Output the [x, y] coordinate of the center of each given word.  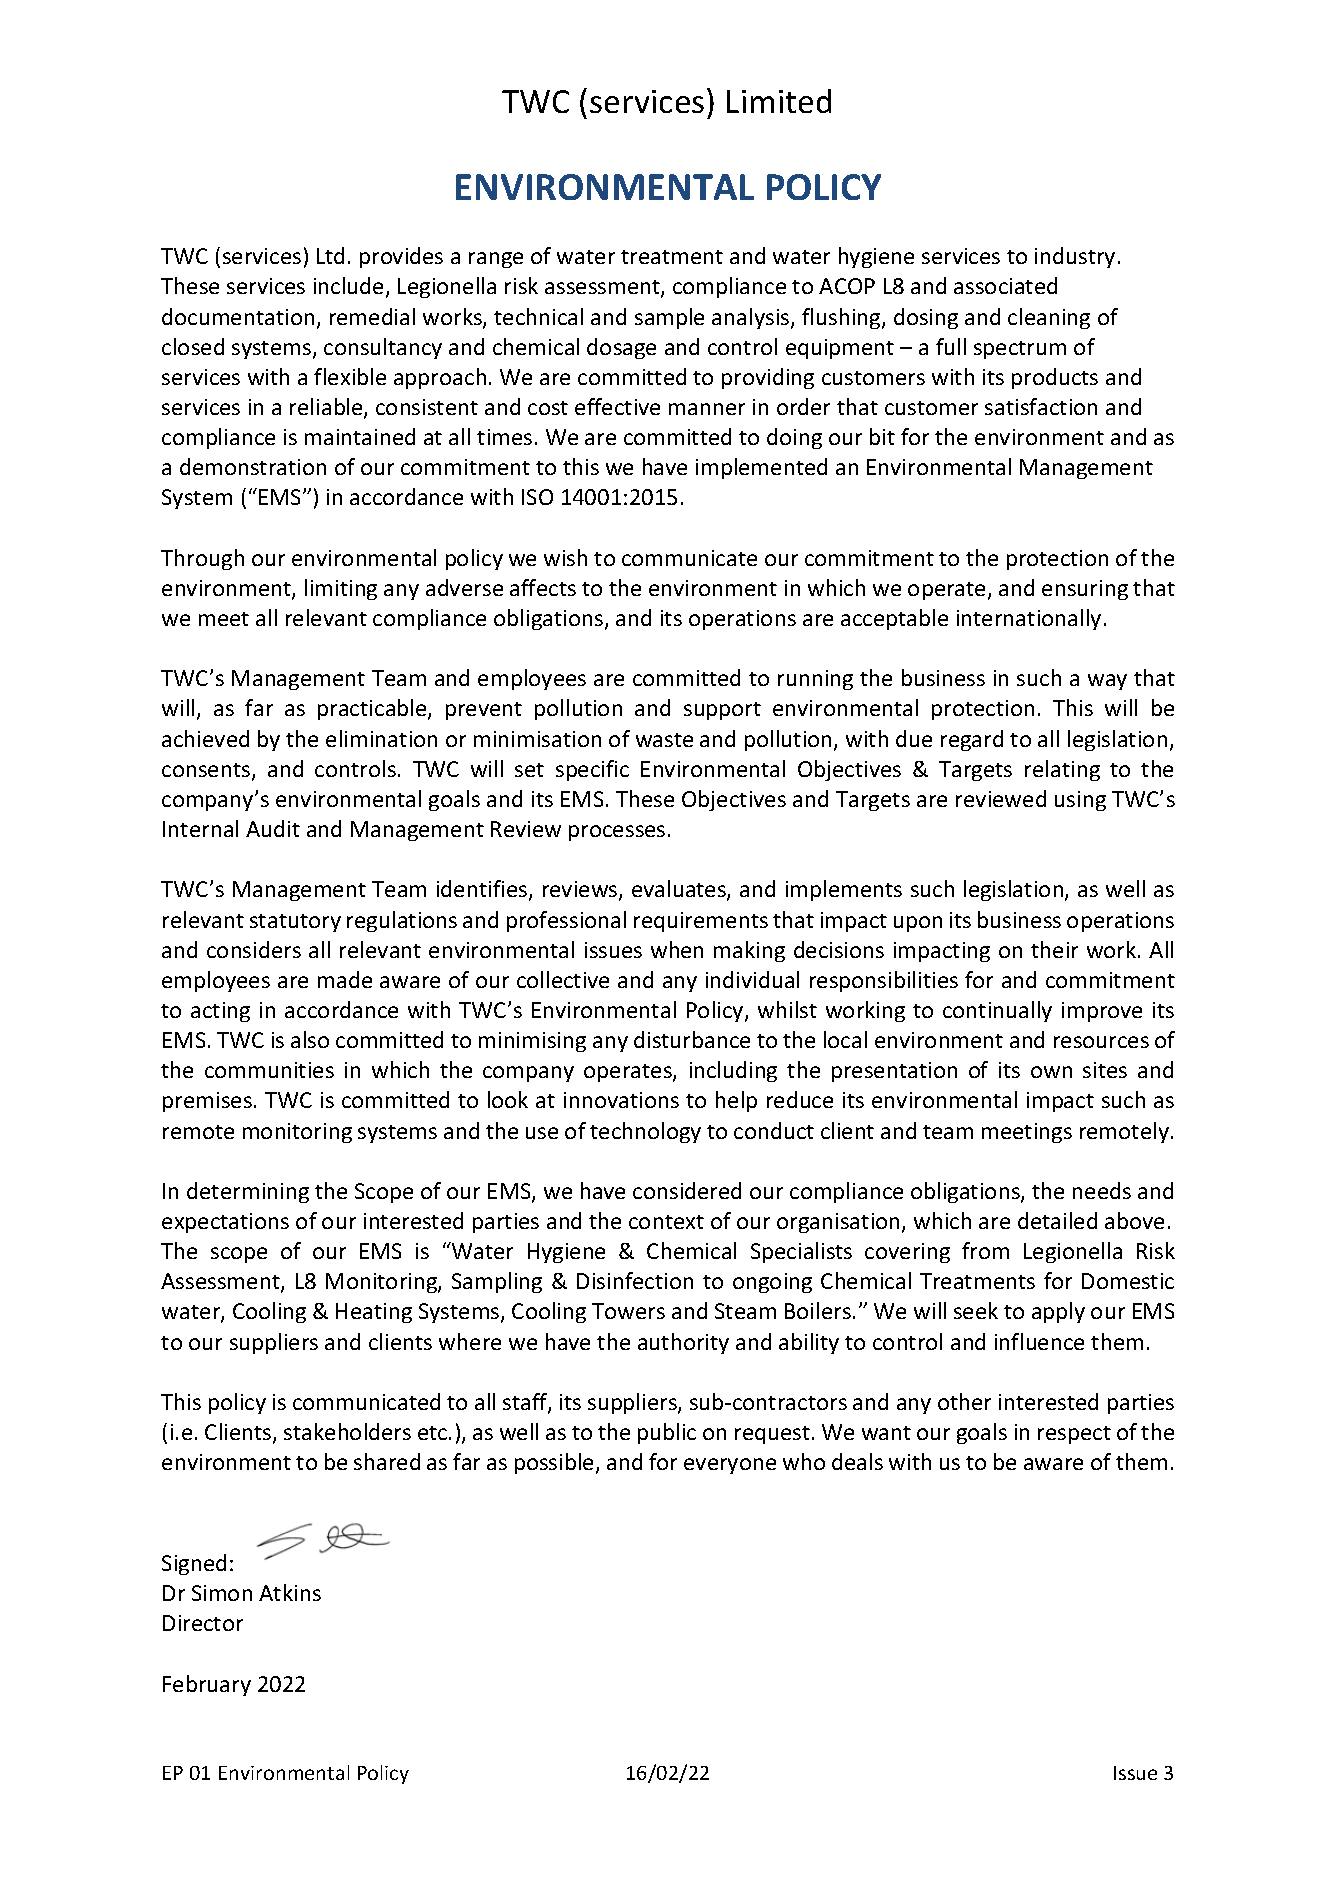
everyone [730, 1466]
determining [248, 1192]
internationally [1029, 619]
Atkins [290, 1592]
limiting [341, 589]
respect [1074, 1435]
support [722, 711]
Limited [779, 101]
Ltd [330, 255]
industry [1075, 257]
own [1051, 1072]
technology [645, 1132]
